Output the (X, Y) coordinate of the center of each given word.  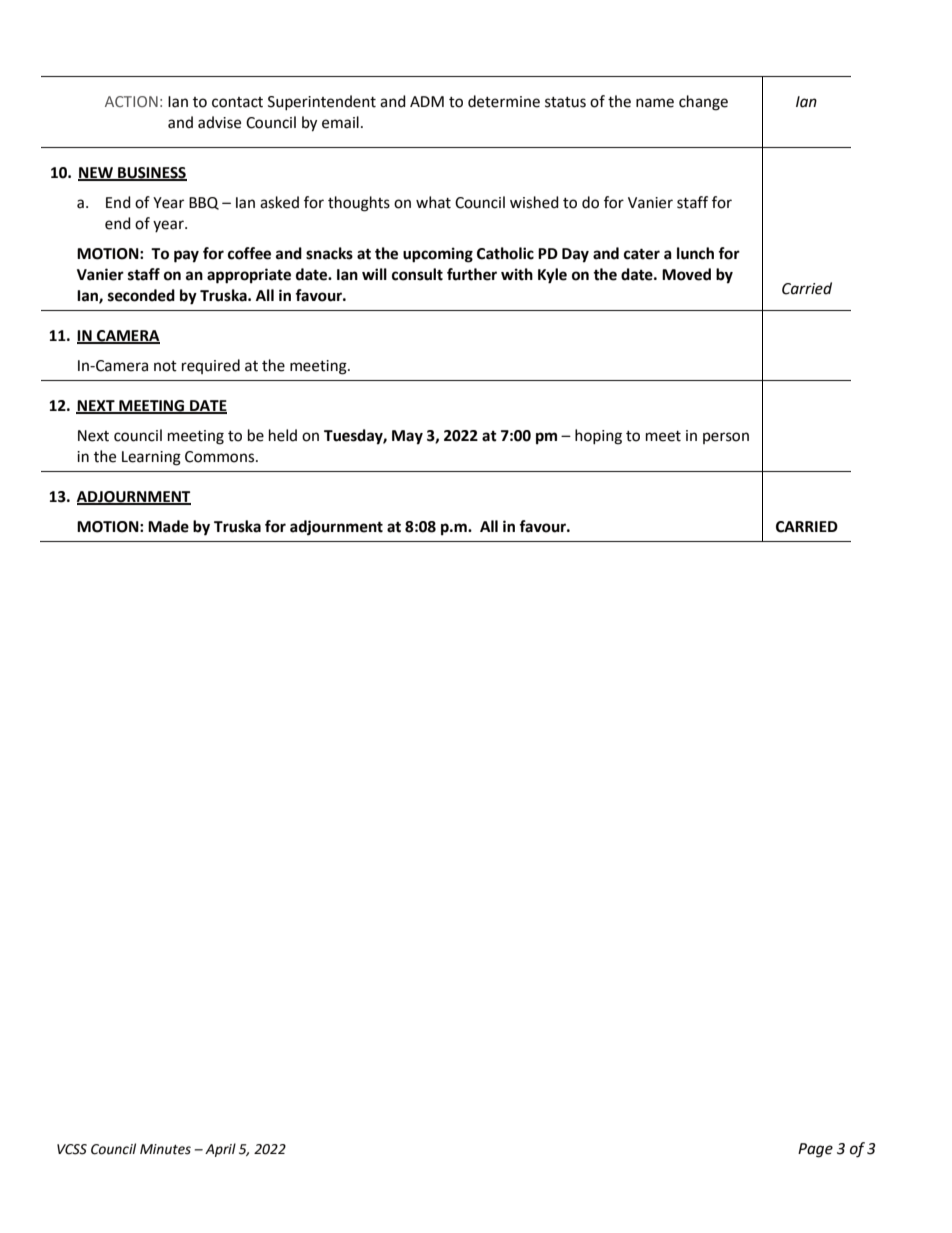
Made (168, 526)
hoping (598, 437)
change (703, 103)
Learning (151, 458)
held (283, 435)
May (407, 437)
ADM (427, 101)
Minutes (165, 1149)
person (726, 438)
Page (815, 1150)
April (220, 1150)
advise (219, 122)
